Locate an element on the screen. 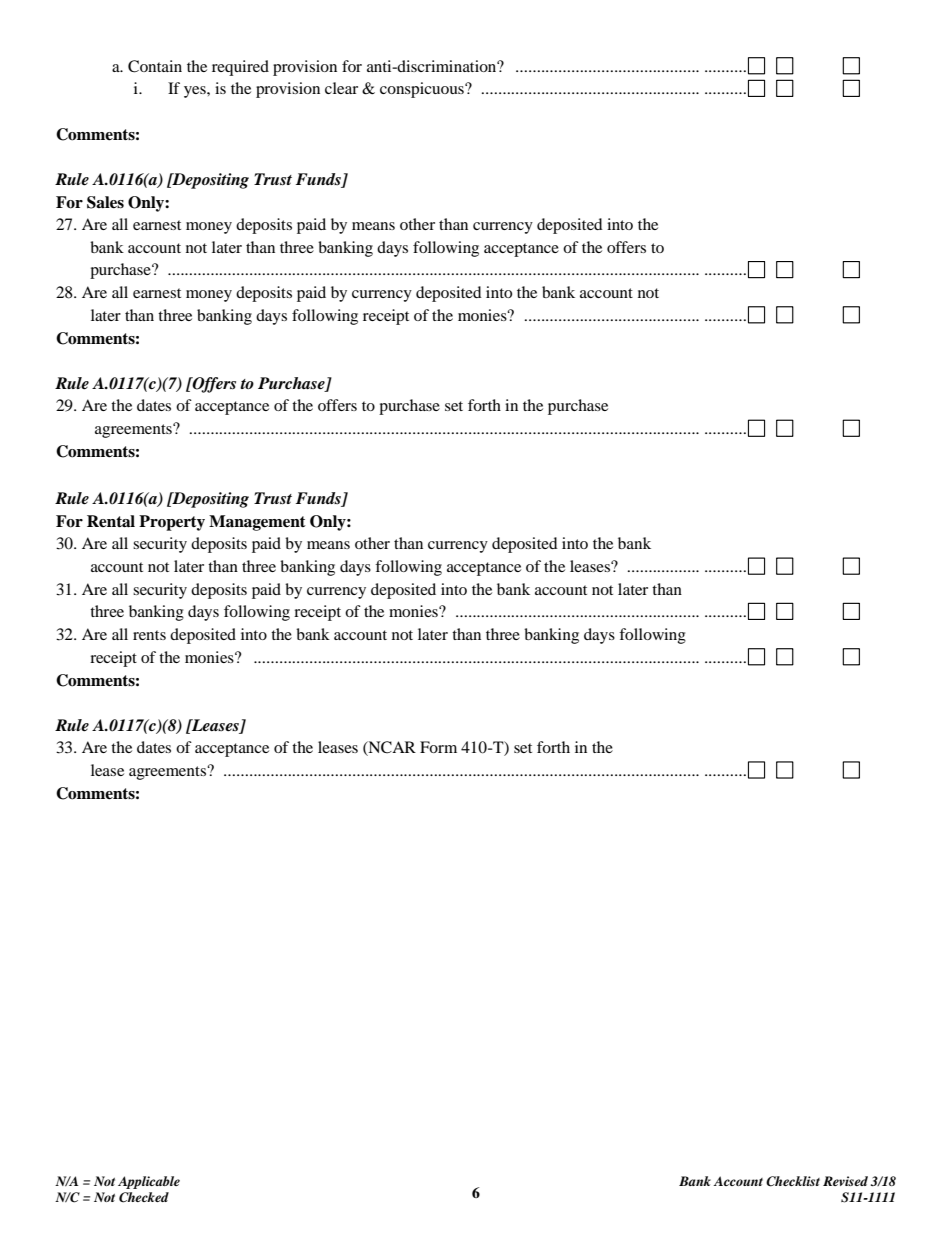 The width and height of the screenshot is (952, 1233). yes is located at coordinates (196, 92).
